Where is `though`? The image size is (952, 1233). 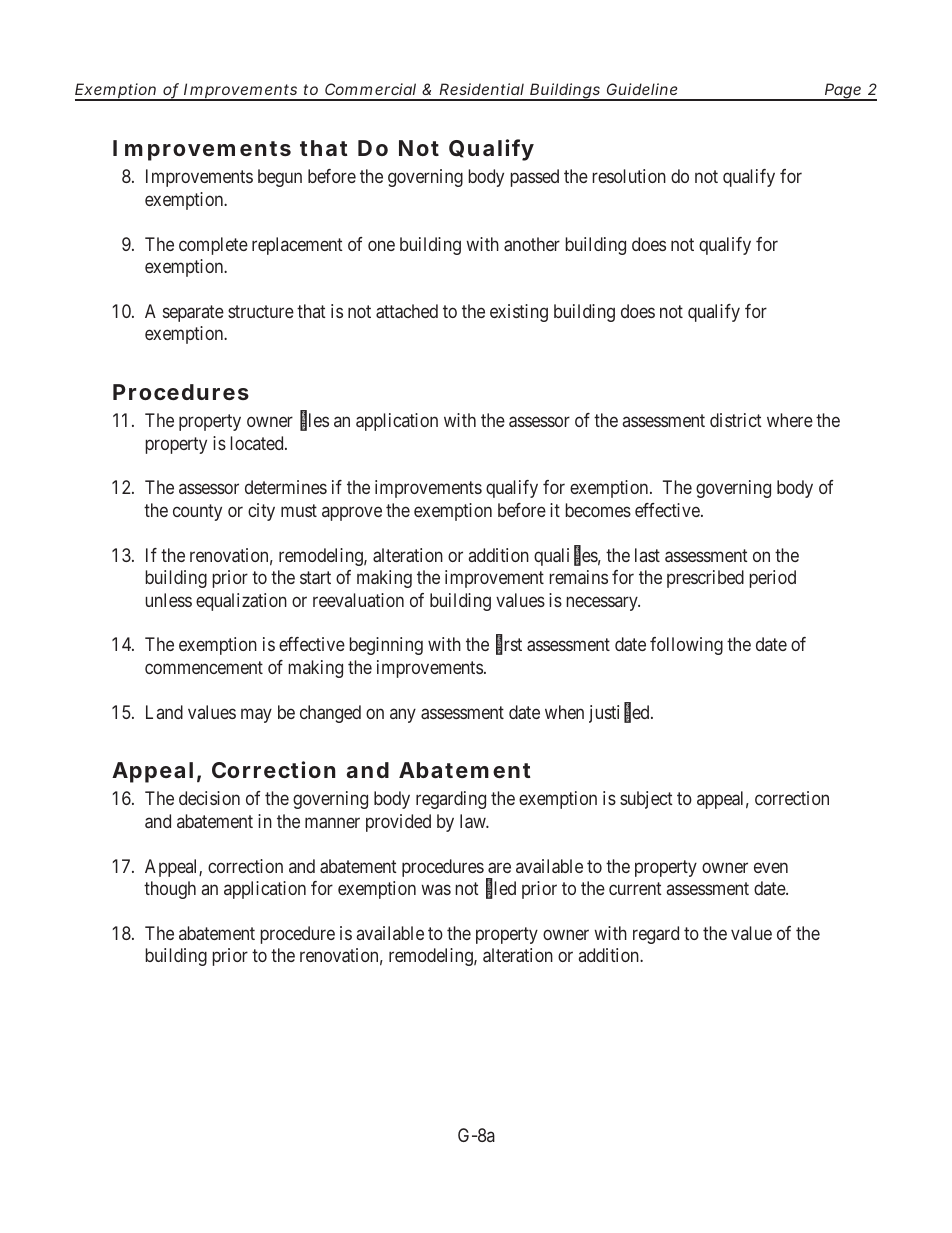
though is located at coordinates (170, 890).
